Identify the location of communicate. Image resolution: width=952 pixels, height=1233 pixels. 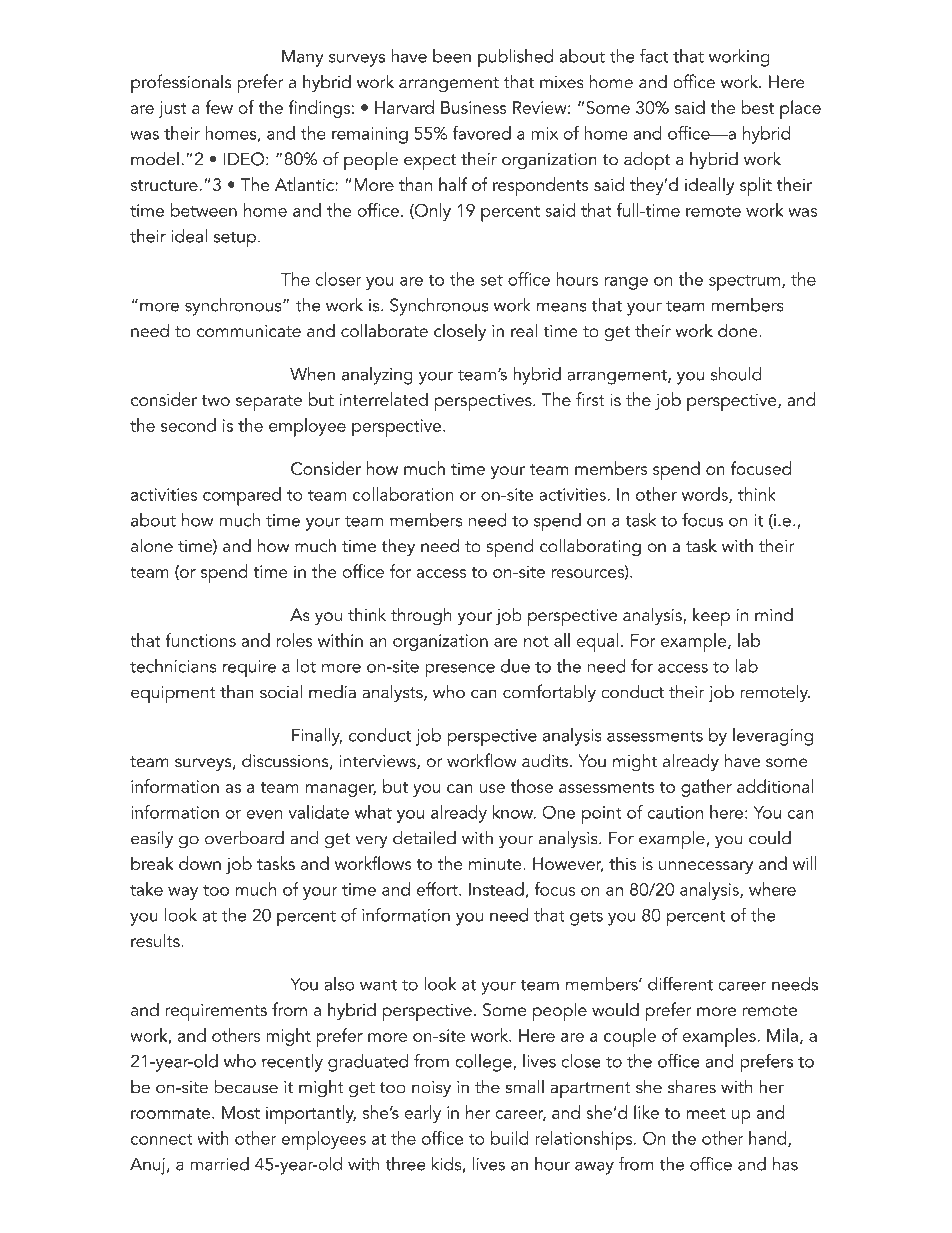
(249, 331).
